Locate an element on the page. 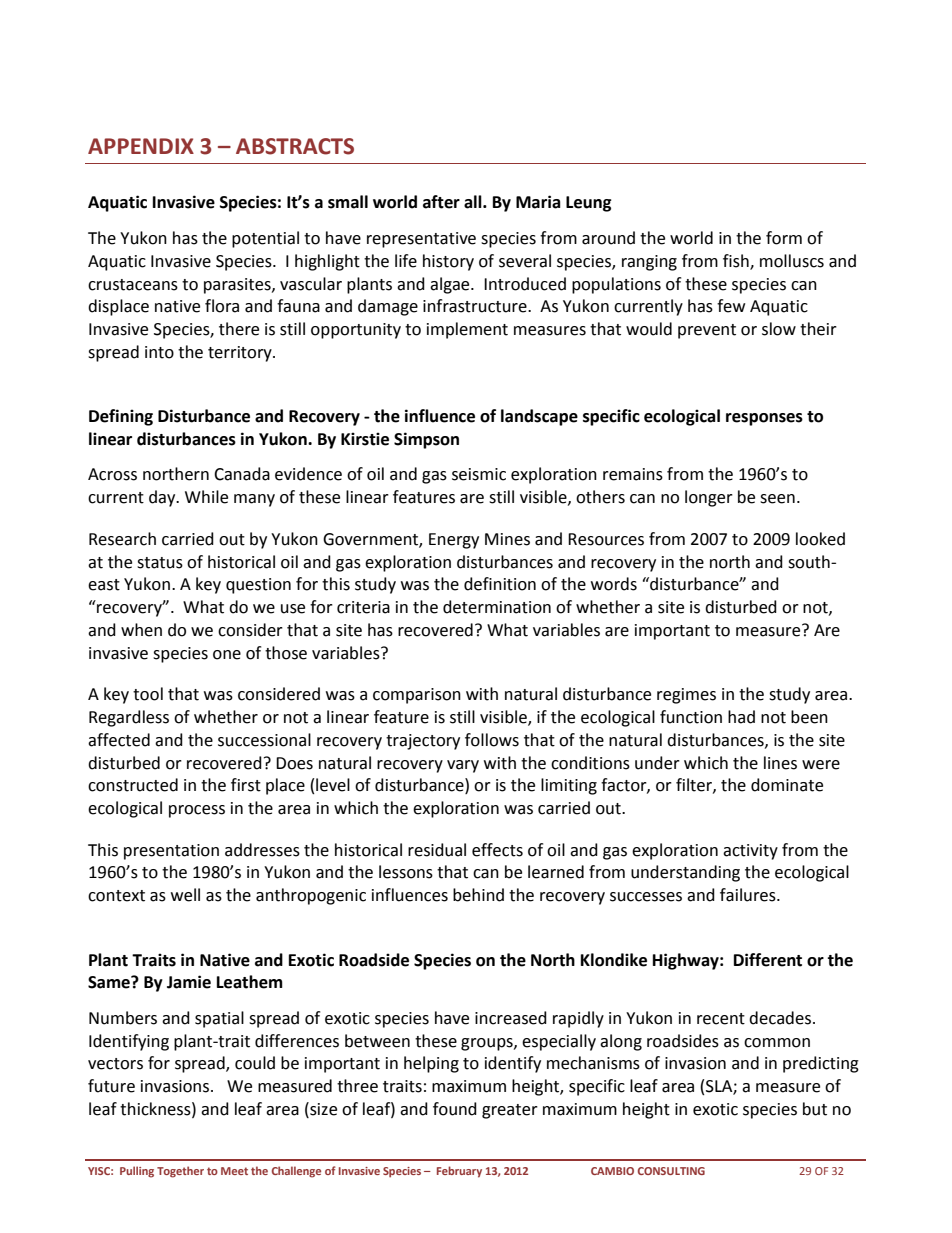  after is located at coordinates (441, 202).
